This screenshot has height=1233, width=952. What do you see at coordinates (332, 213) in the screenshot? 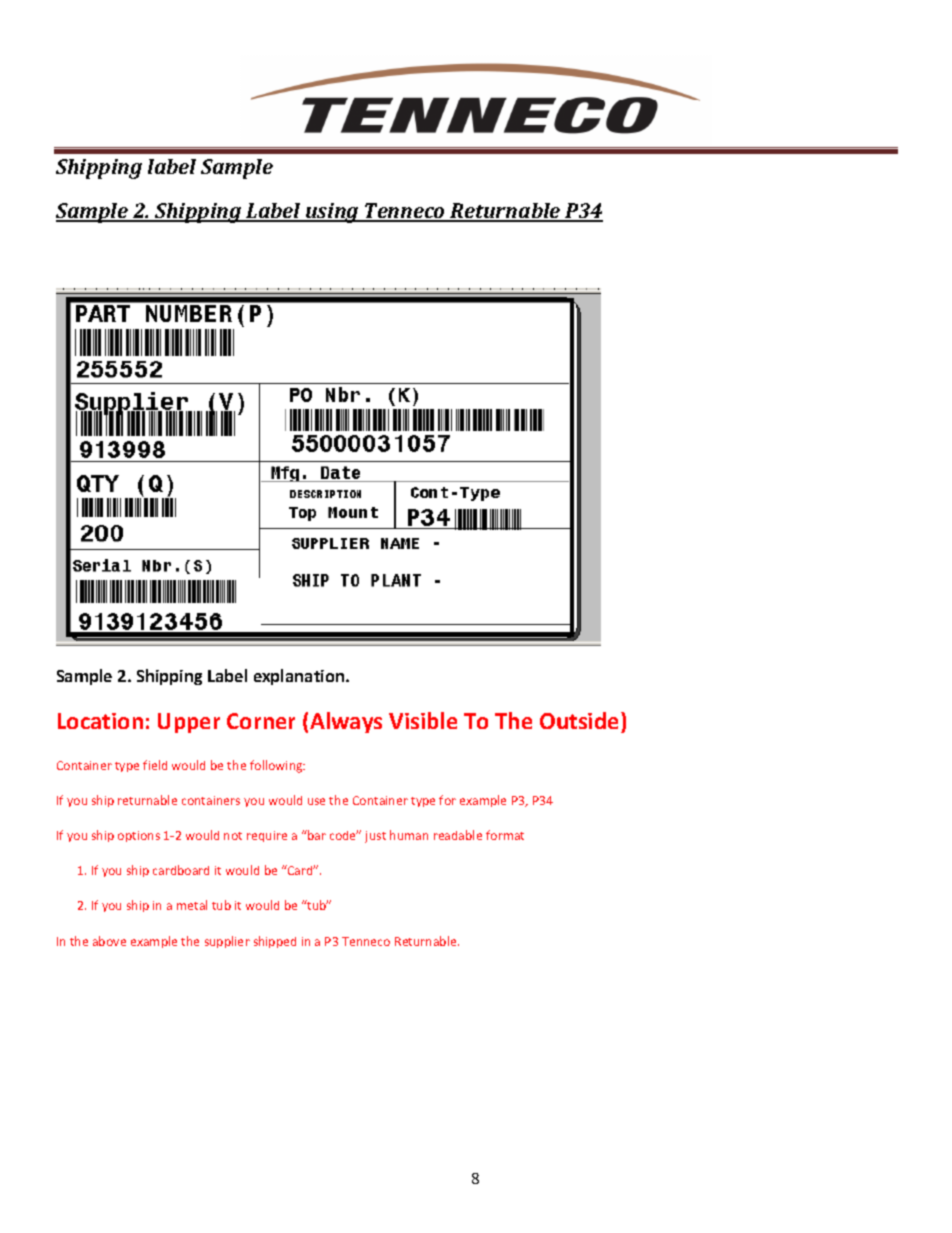
I see `using` at bounding box center [332, 213].
